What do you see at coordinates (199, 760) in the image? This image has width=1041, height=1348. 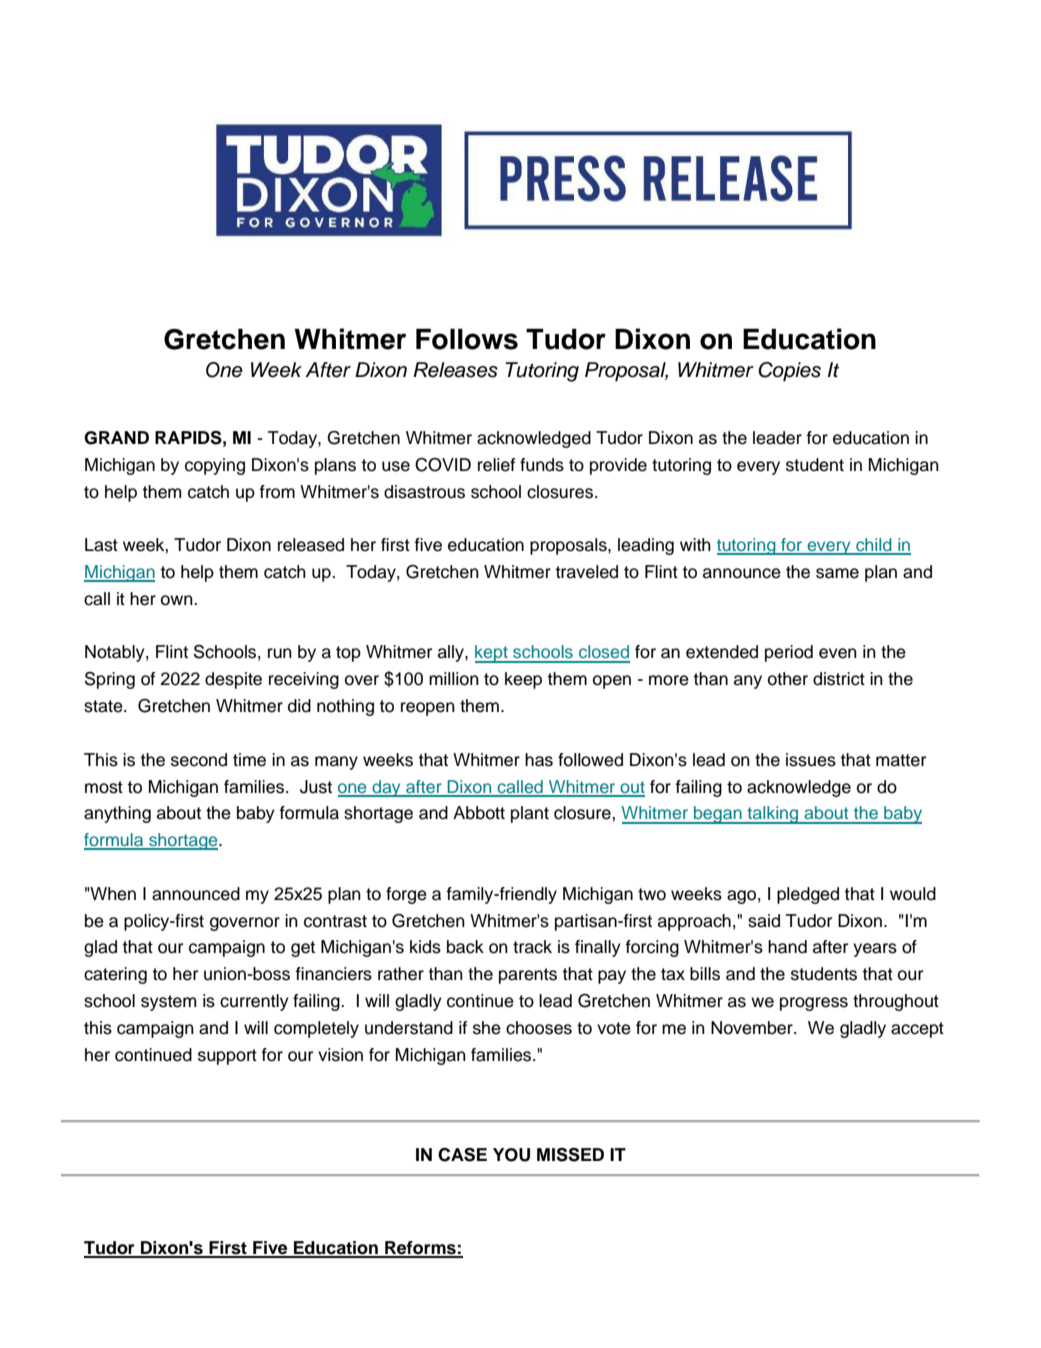 I see `second` at bounding box center [199, 760].
